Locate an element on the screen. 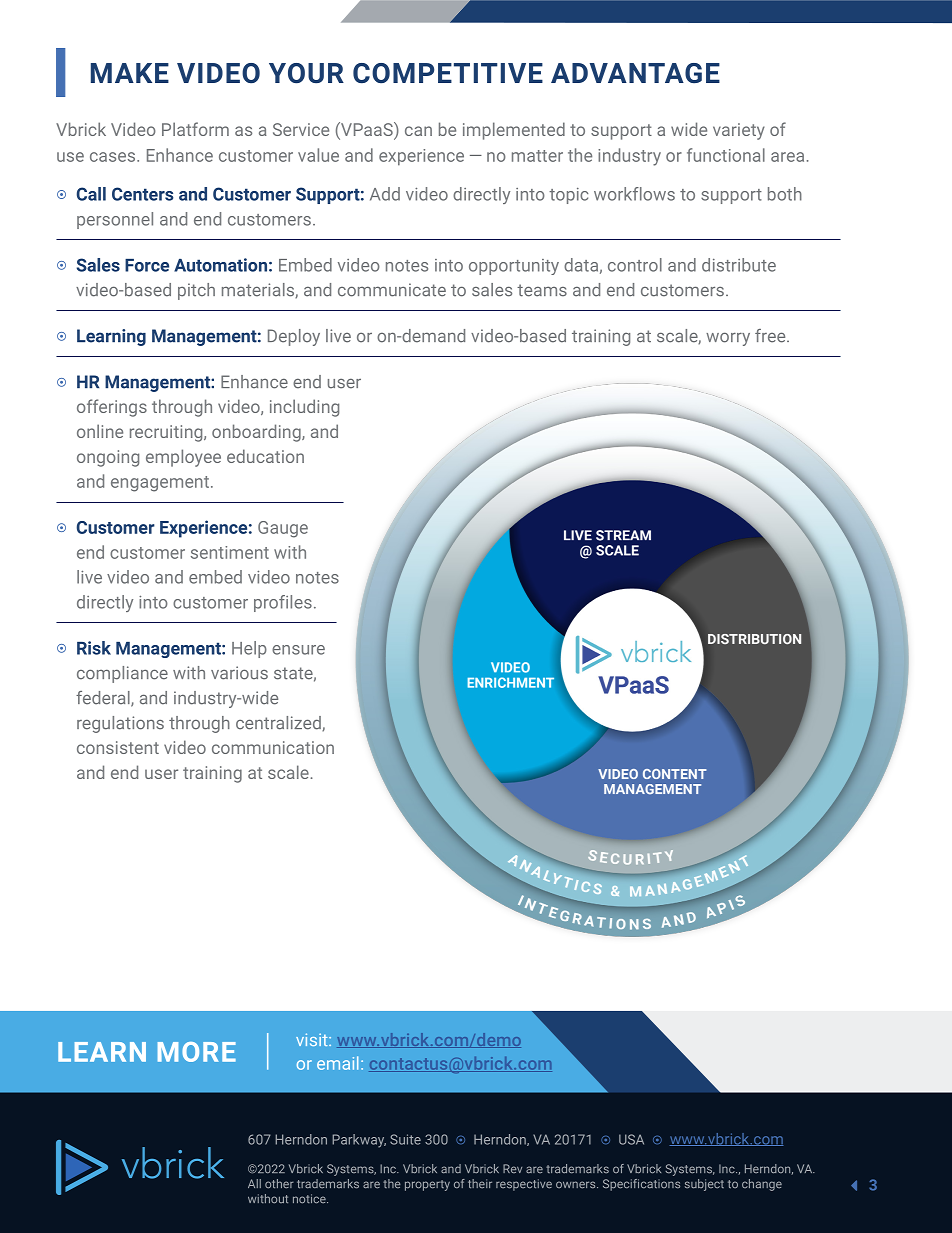  ensure is located at coordinates (298, 650).
